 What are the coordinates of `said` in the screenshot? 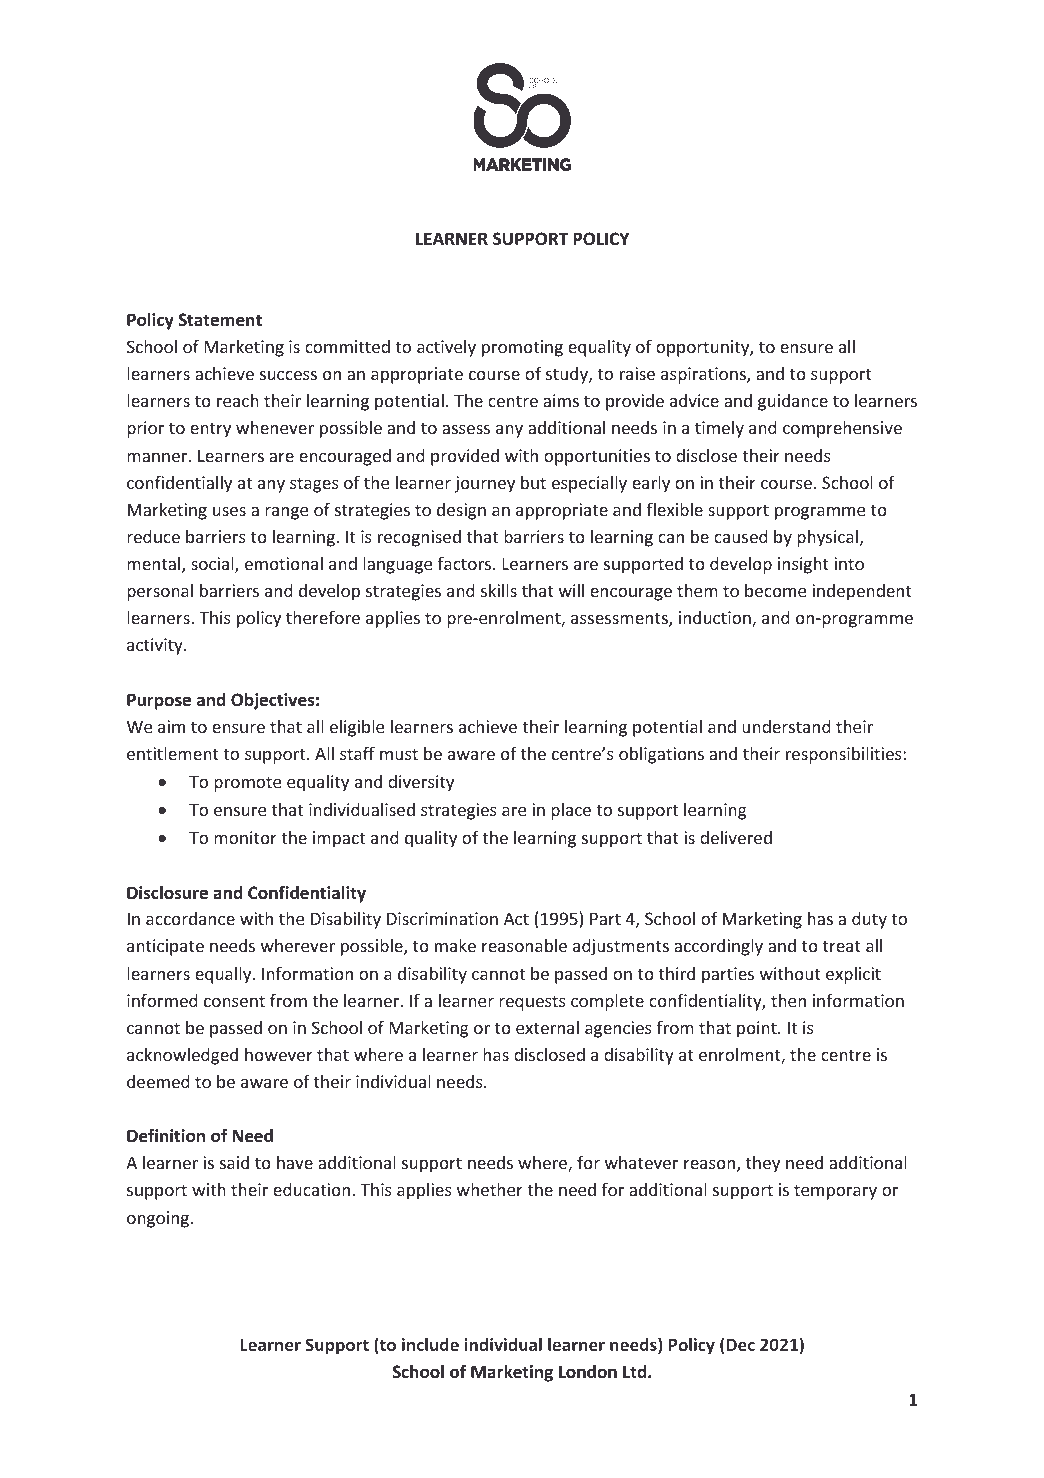 It's located at (234, 1162).
